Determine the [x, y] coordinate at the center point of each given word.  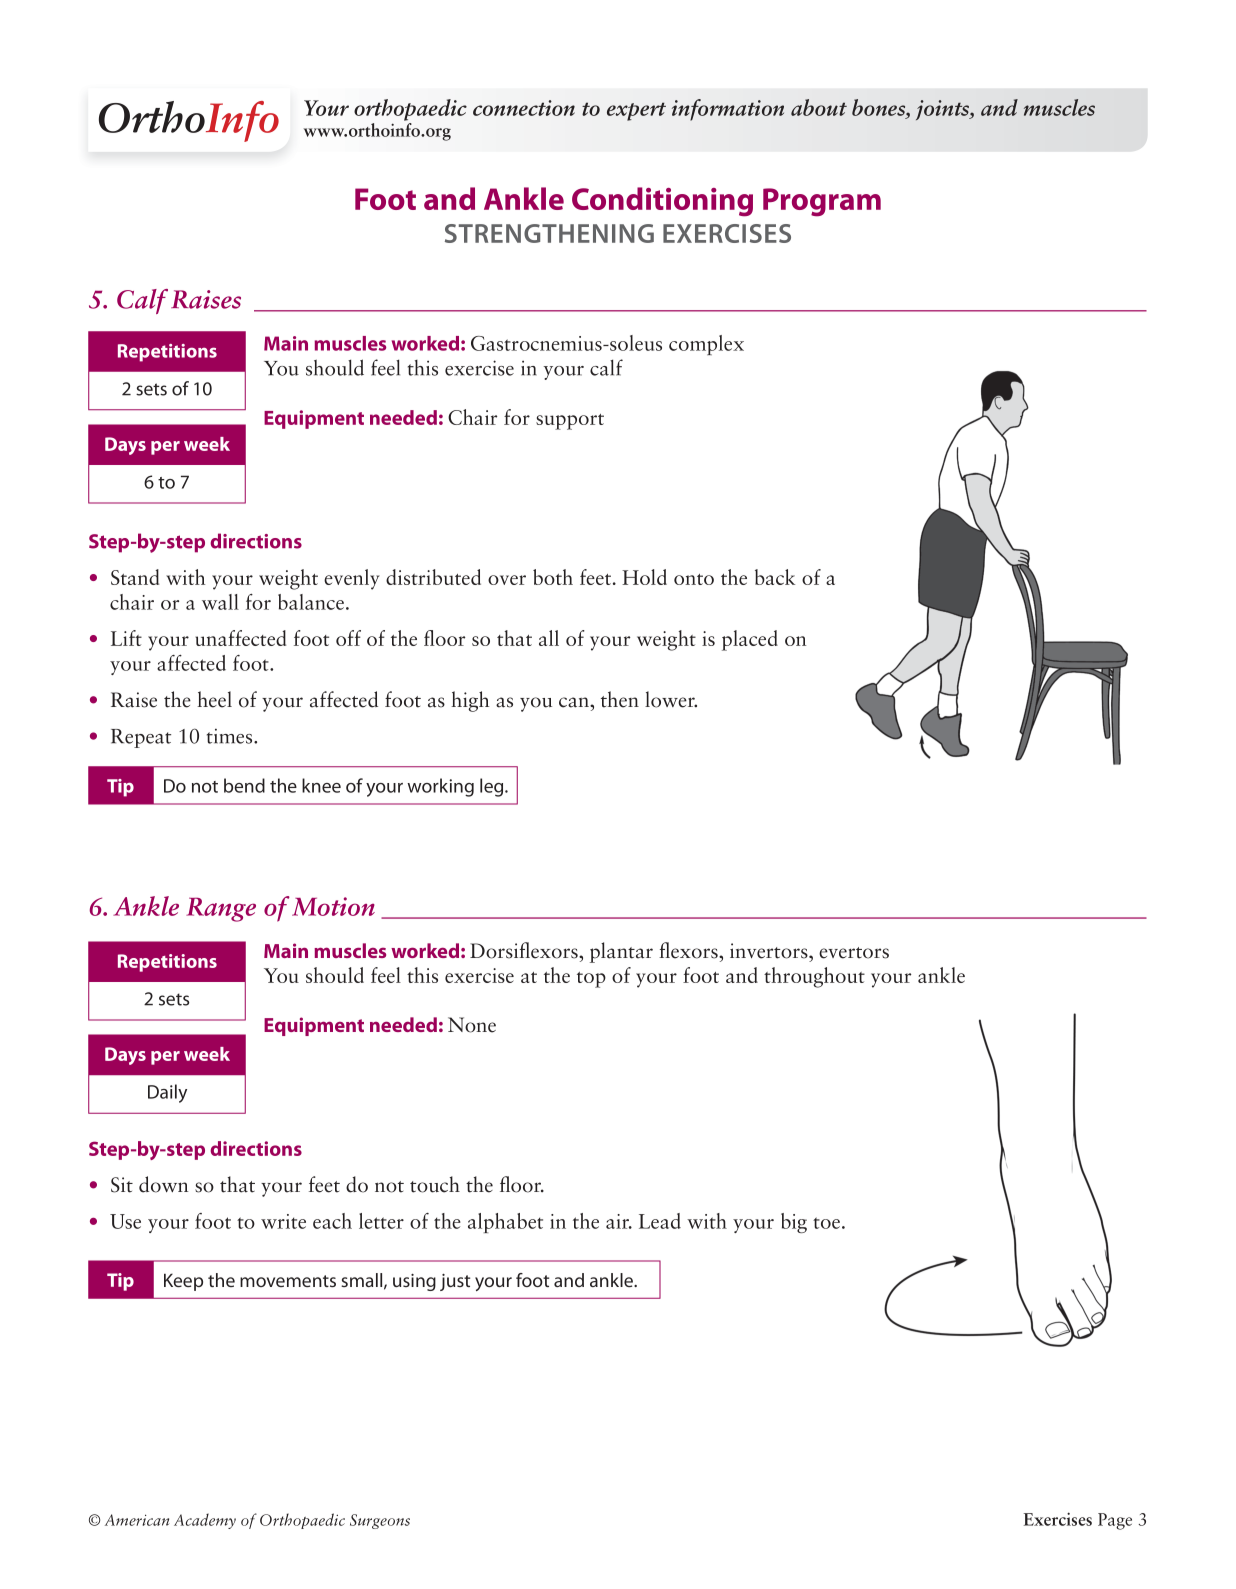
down [163, 1184]
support [570, 422]
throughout [814, 977]
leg [493, 787]
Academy [205, 1521]
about [819, 107]
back [775, 577]
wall [220, 602]
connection [524, 108]
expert [636, 111]
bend [244, 785]
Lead [660, 1221]
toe [826, 1223]
